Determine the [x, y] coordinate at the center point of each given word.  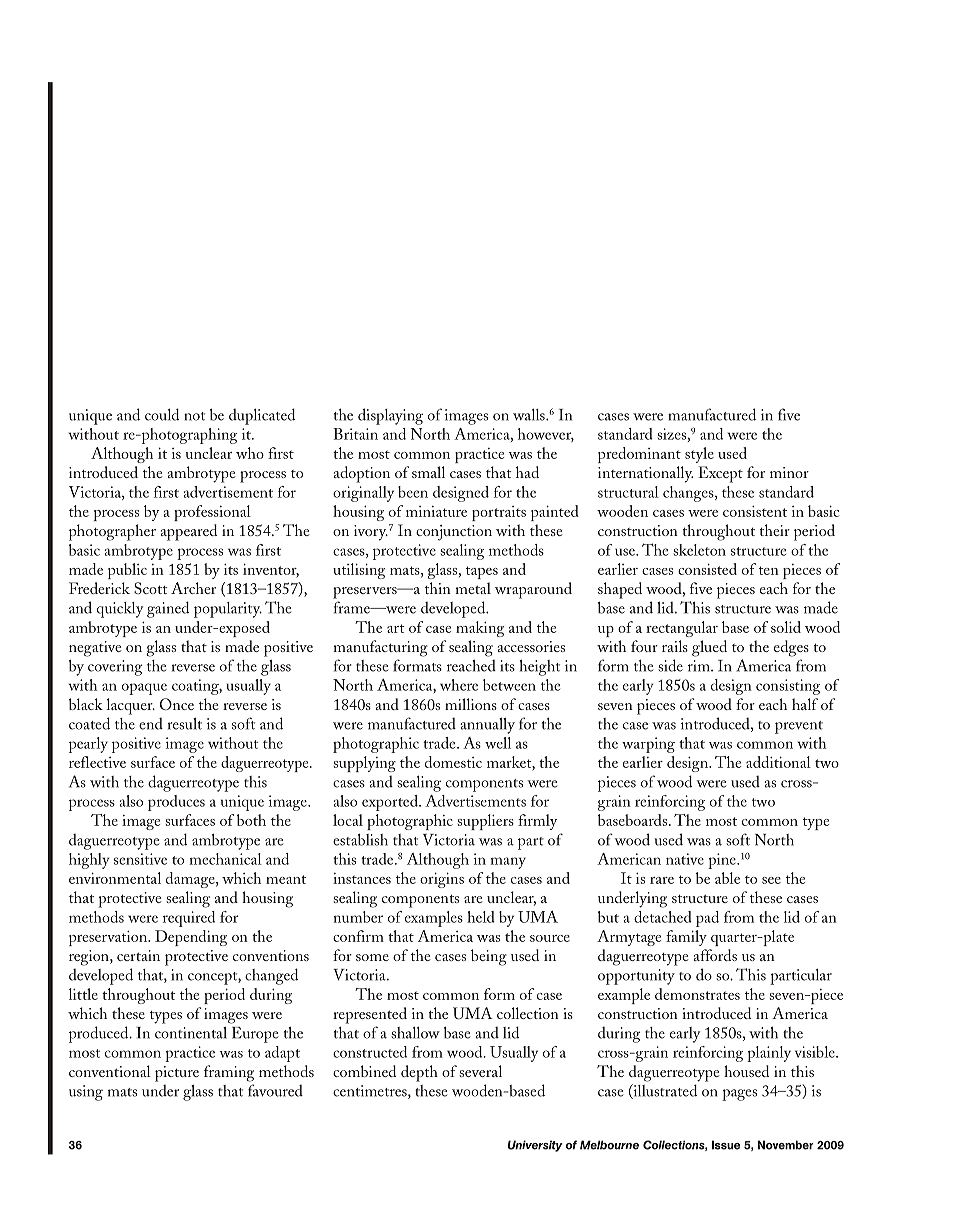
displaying [390, 416]
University [535, 1146]
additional [778, 762]
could [162, 414]
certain [138, 955]
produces [176, 803]
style [699, 455]
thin [438, 588]
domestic [453, 762]
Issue [726, 1145]
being [489, 957]
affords [715, 955]
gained [168, 609]
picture [177, 1074]
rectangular [682, 629]
